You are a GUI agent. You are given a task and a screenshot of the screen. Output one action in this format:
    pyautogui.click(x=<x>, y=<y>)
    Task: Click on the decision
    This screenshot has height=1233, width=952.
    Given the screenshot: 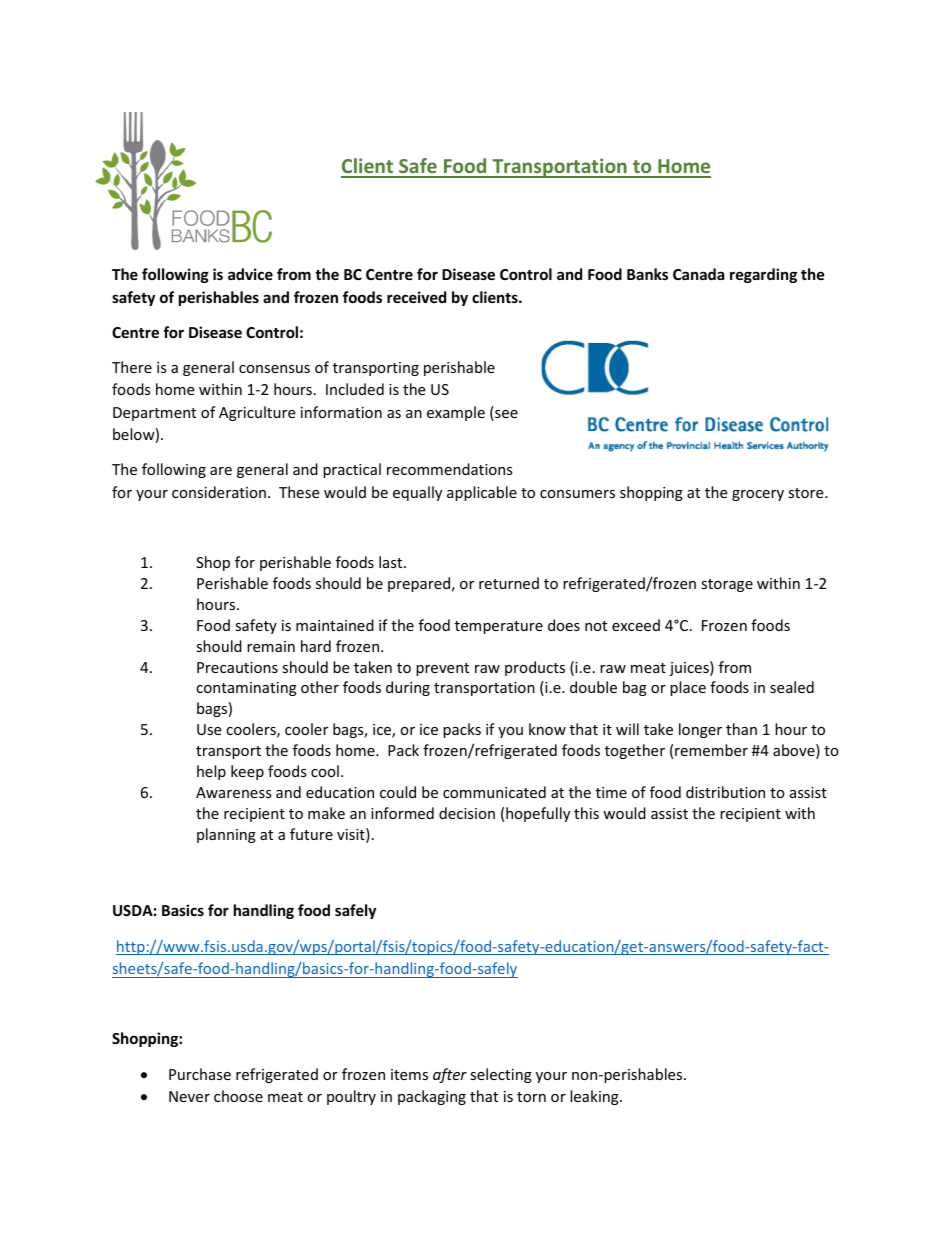 What is the action you would take?
    pyautogui.click(x=467, y=813)
